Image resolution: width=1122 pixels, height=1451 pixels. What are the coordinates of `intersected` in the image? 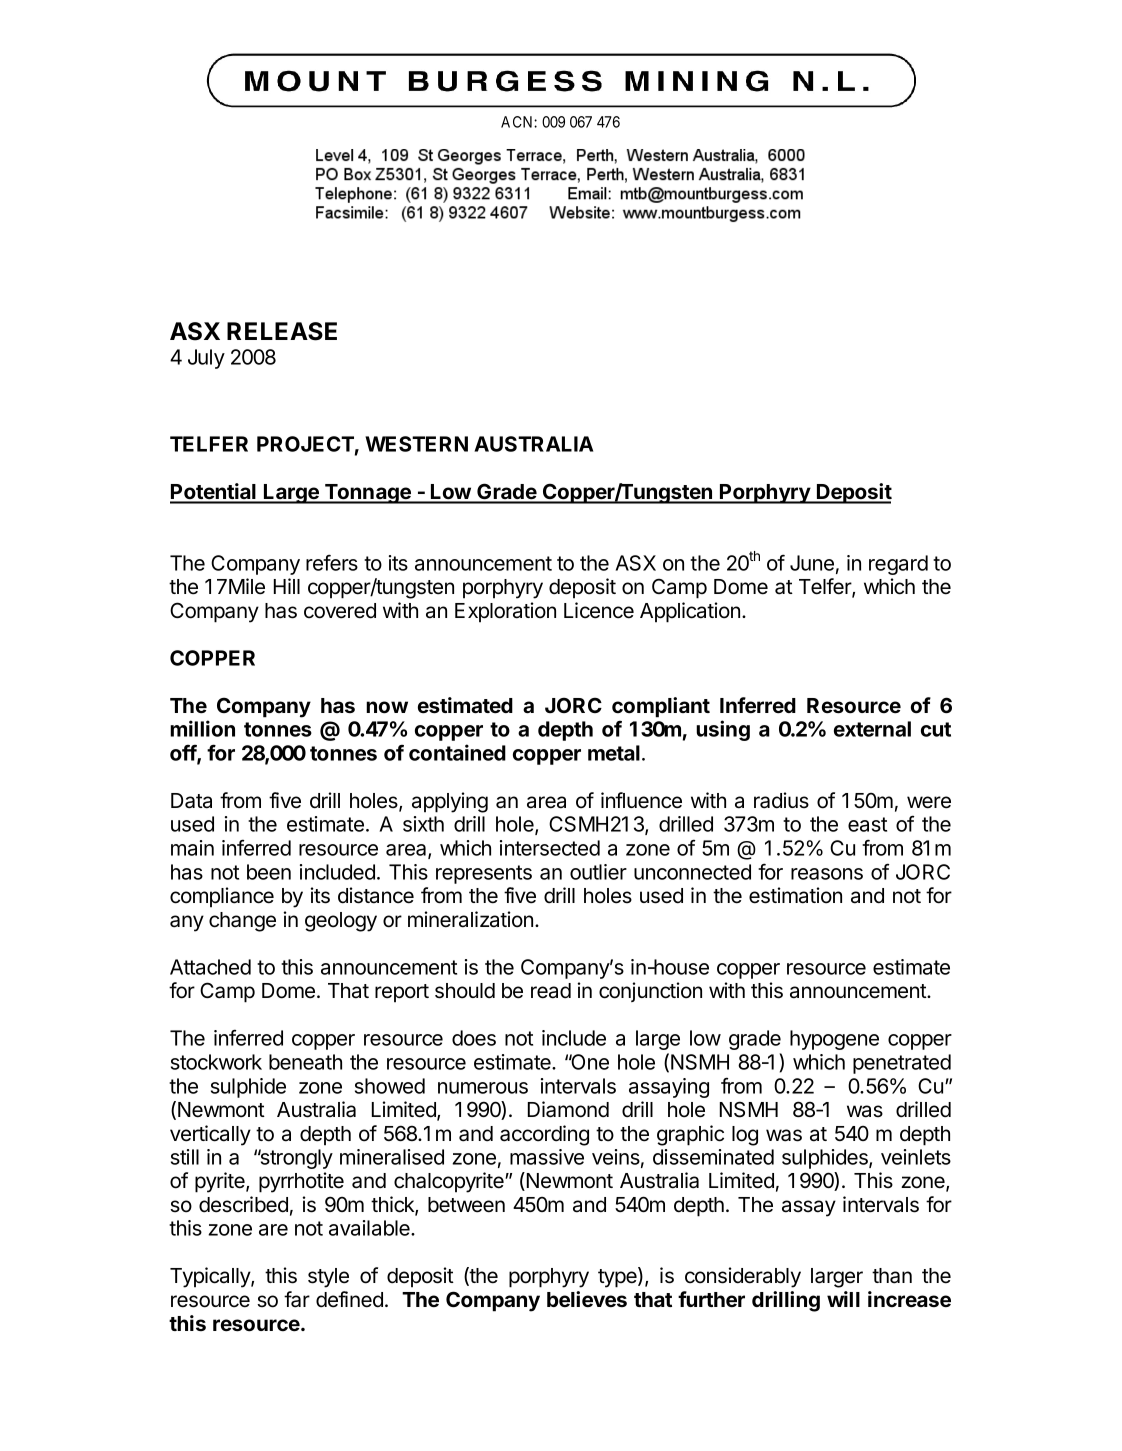 It's located at (550, 848).
